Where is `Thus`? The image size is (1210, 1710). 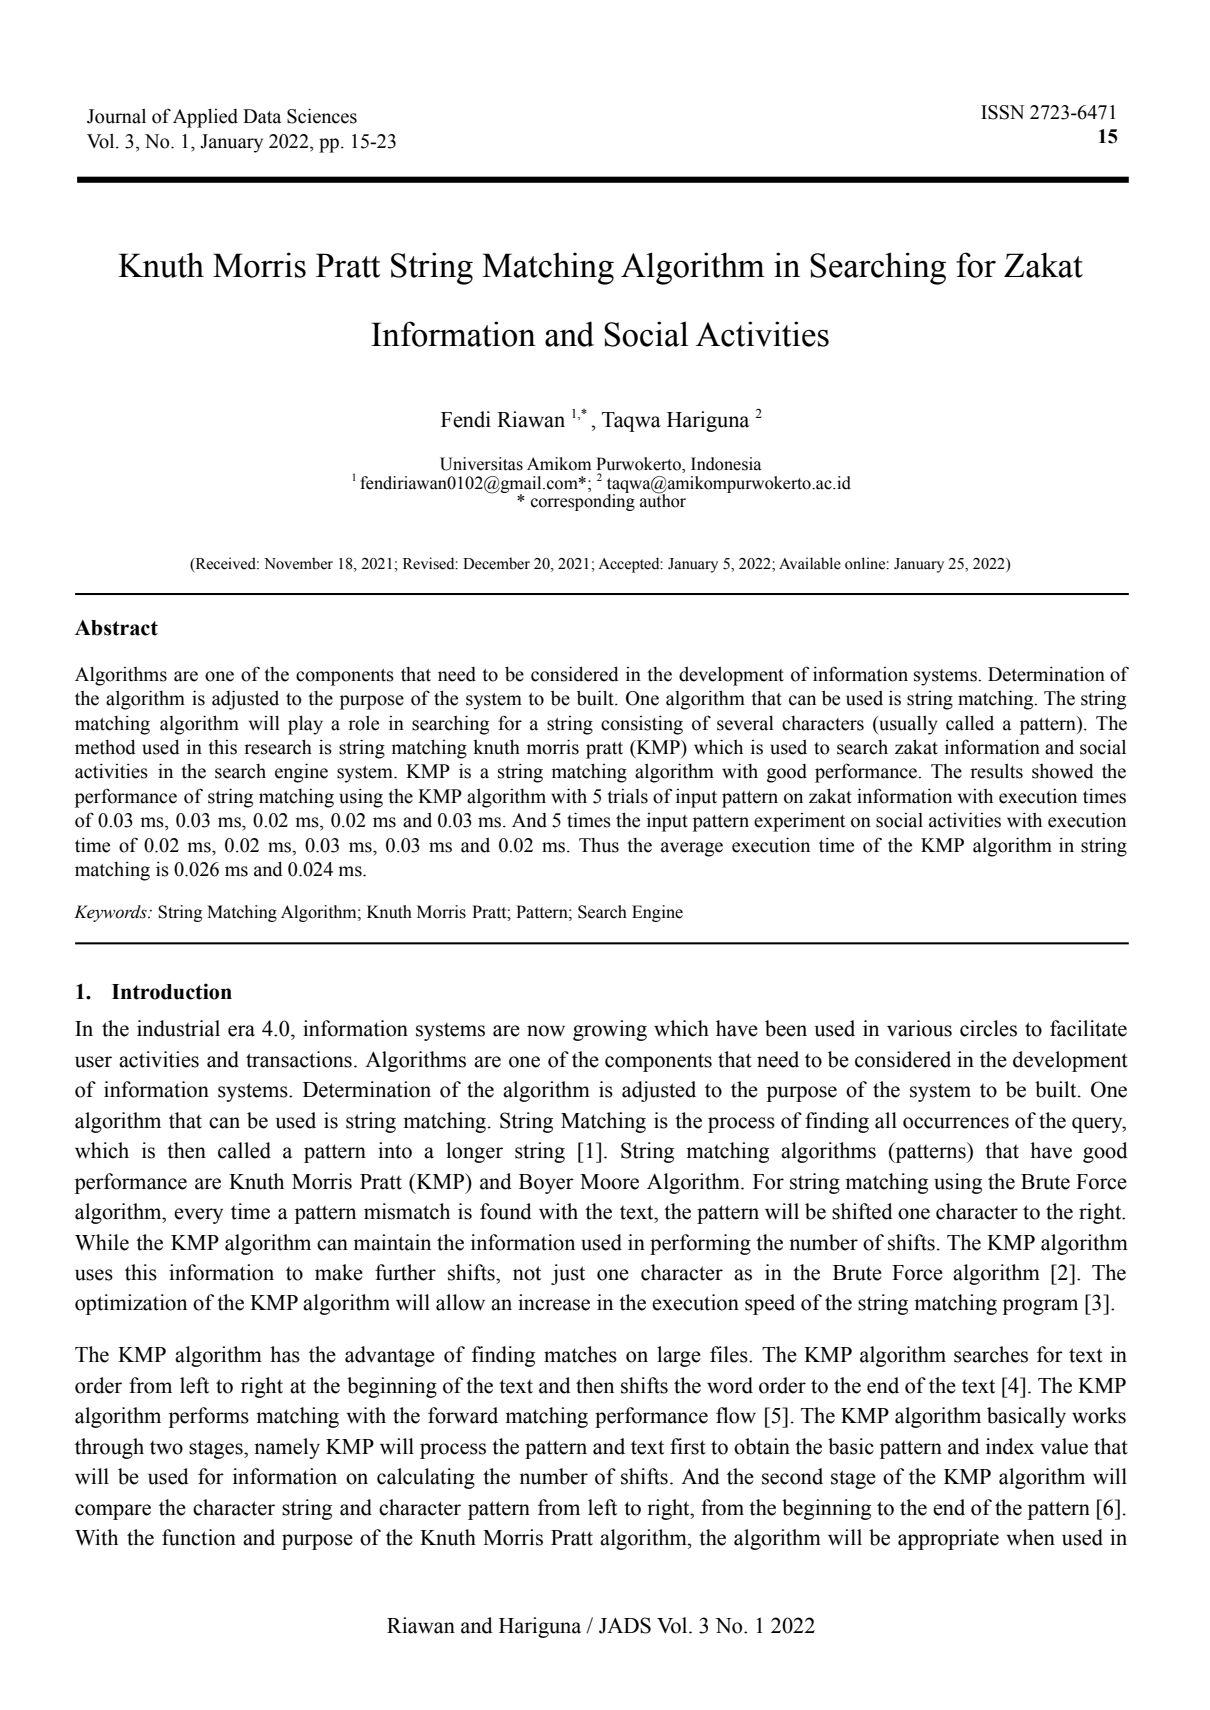
Thus is located at coordinates (599, 845).
